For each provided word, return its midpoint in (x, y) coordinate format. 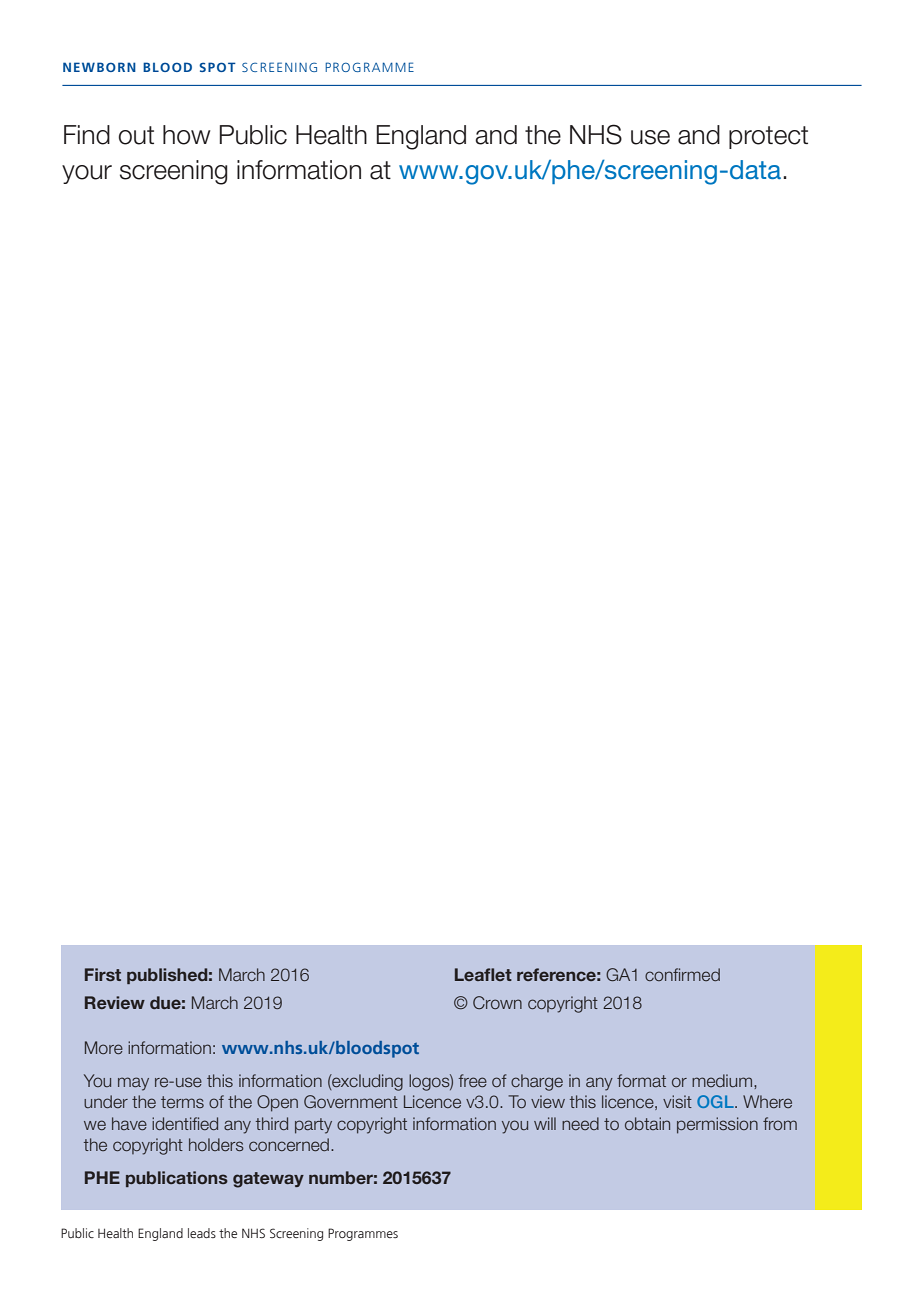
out (136, 135)
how (187, 135)
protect (768, 137)
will (545, 1123)
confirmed (682, 974)
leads (202, 1233)
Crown (497, 1002)
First (103, 974)
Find (87, 135)
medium (722, 1080)
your (87, 174)
